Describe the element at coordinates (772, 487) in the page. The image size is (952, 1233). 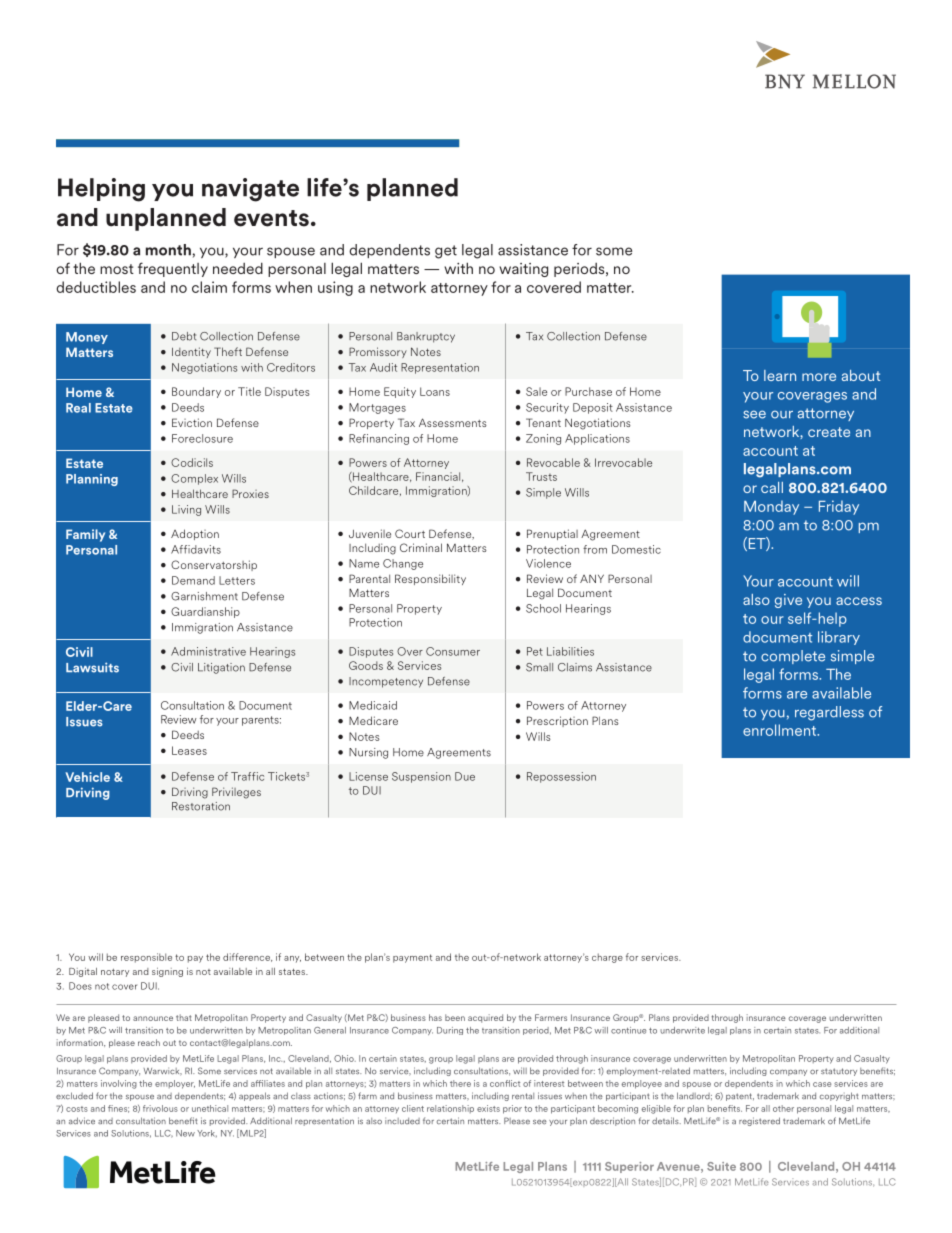
I see `call` at that location.
